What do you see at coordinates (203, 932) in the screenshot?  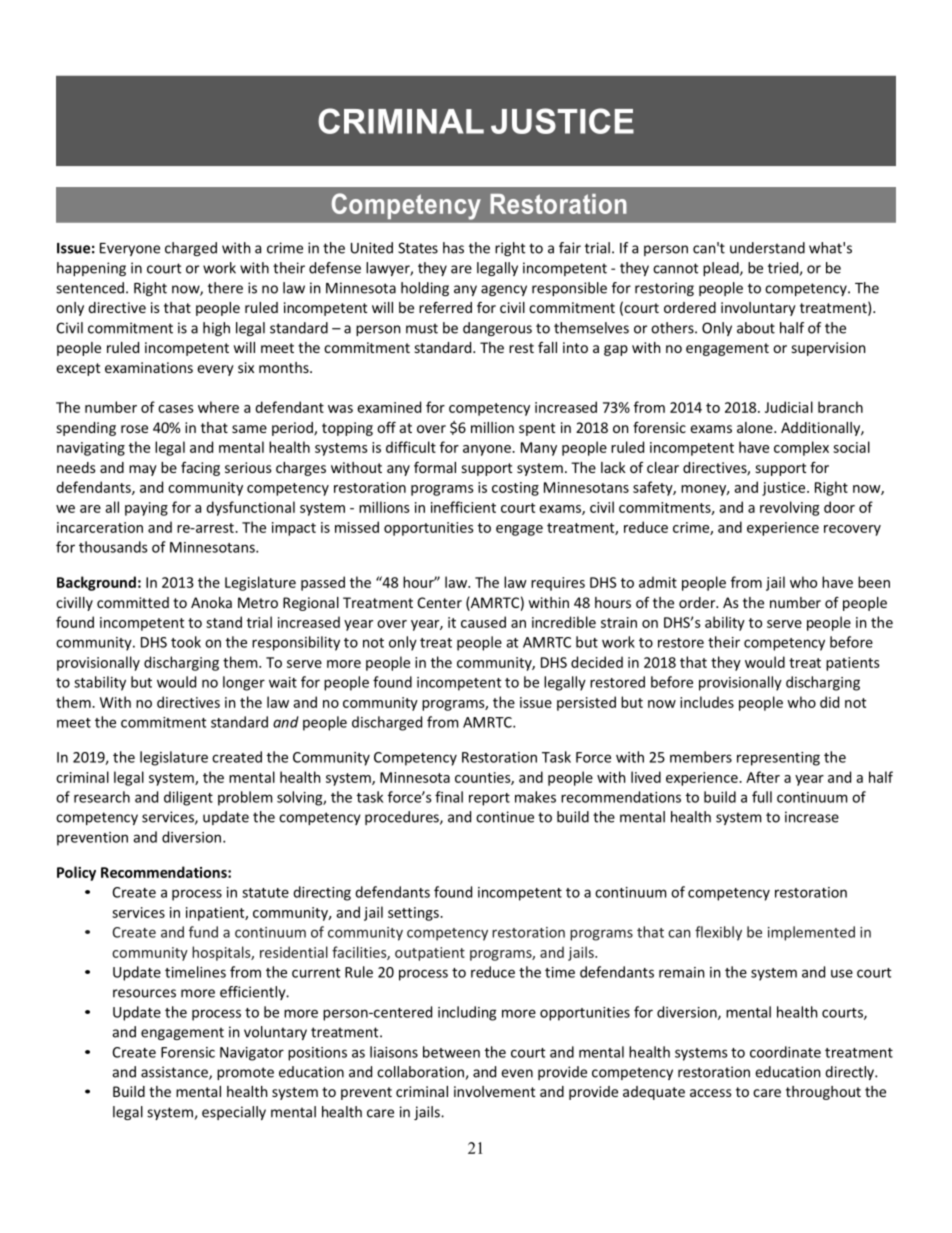 I see `fund` at bounding box center [203, 932].
